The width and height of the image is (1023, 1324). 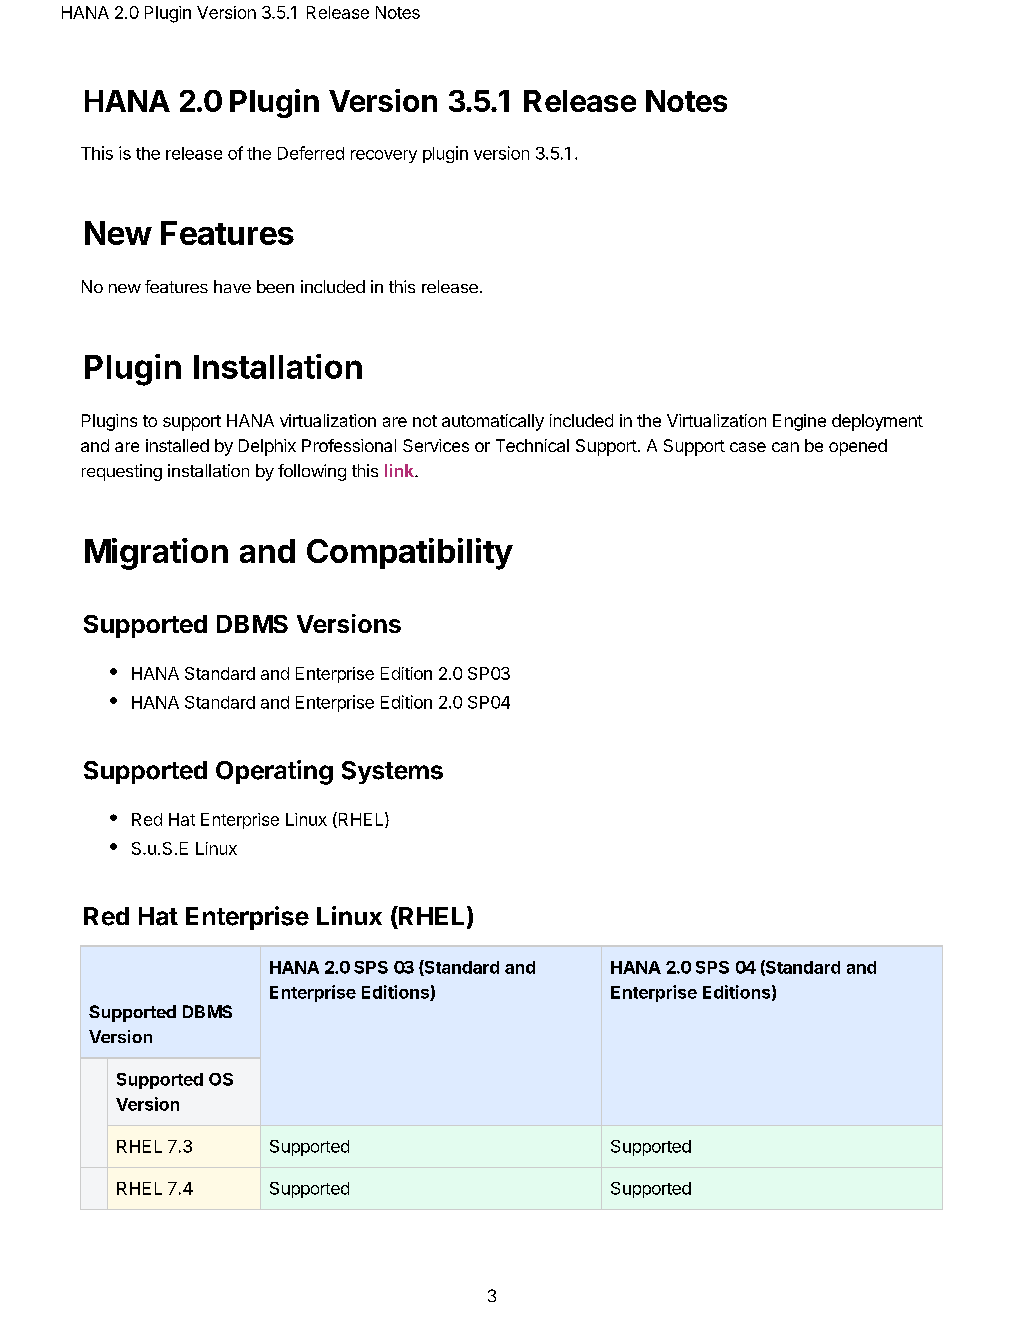 What do you see at coordinates (311, 153) in the image?
I see `Deferred` at bounding box center [311, 153].
